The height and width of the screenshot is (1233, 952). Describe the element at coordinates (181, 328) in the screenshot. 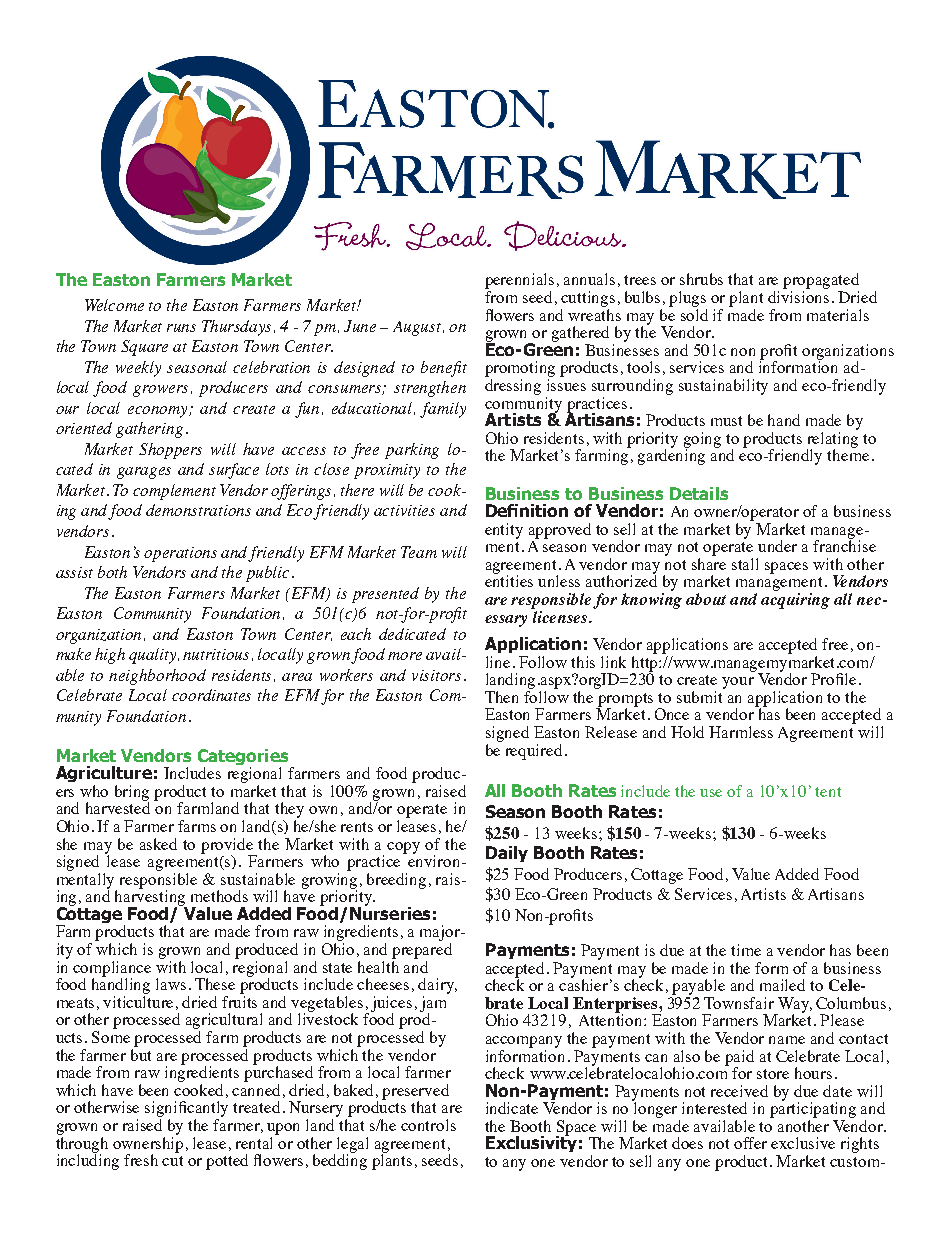

I see `runs` at that location.
